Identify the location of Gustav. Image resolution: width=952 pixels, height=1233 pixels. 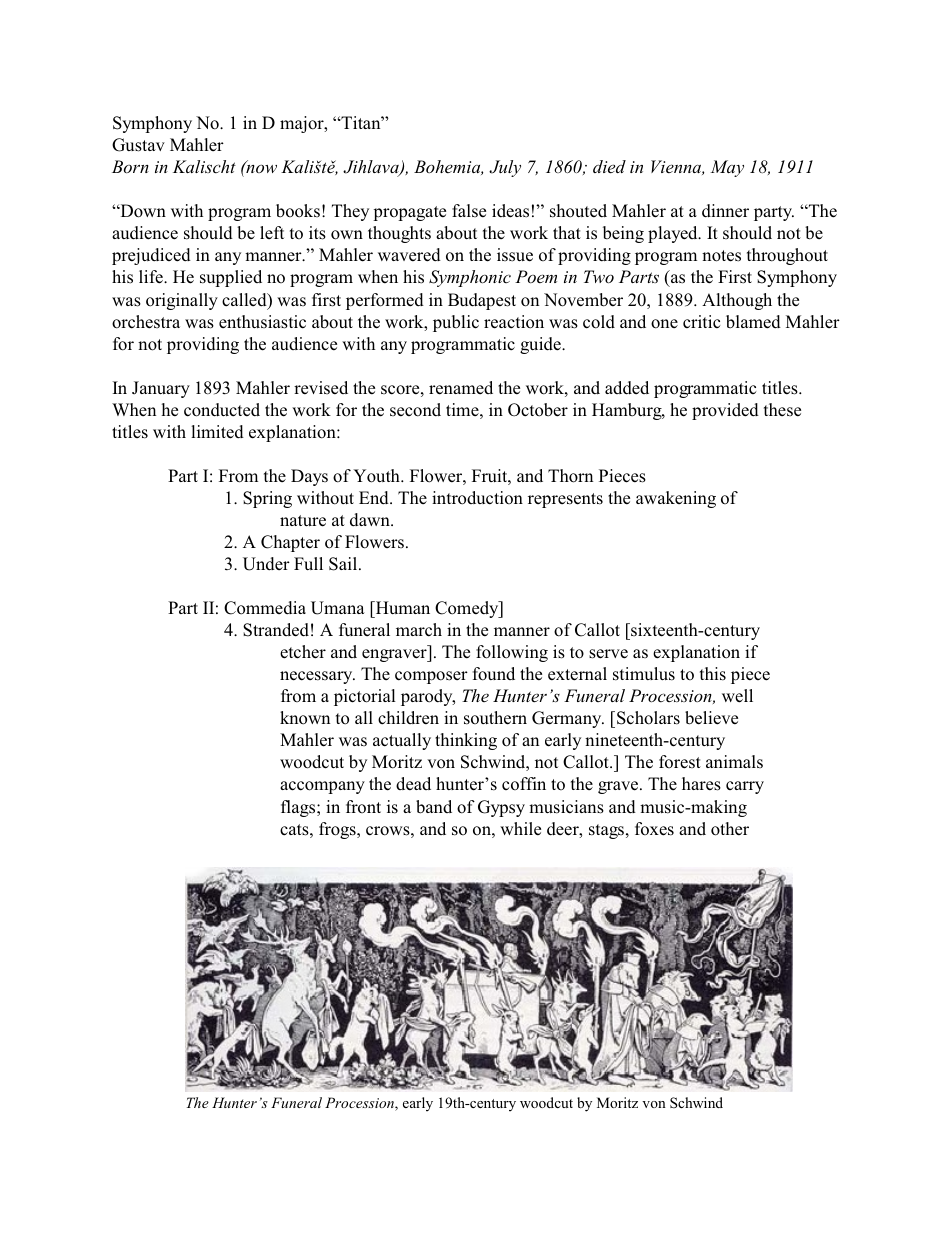
(138, 145).
